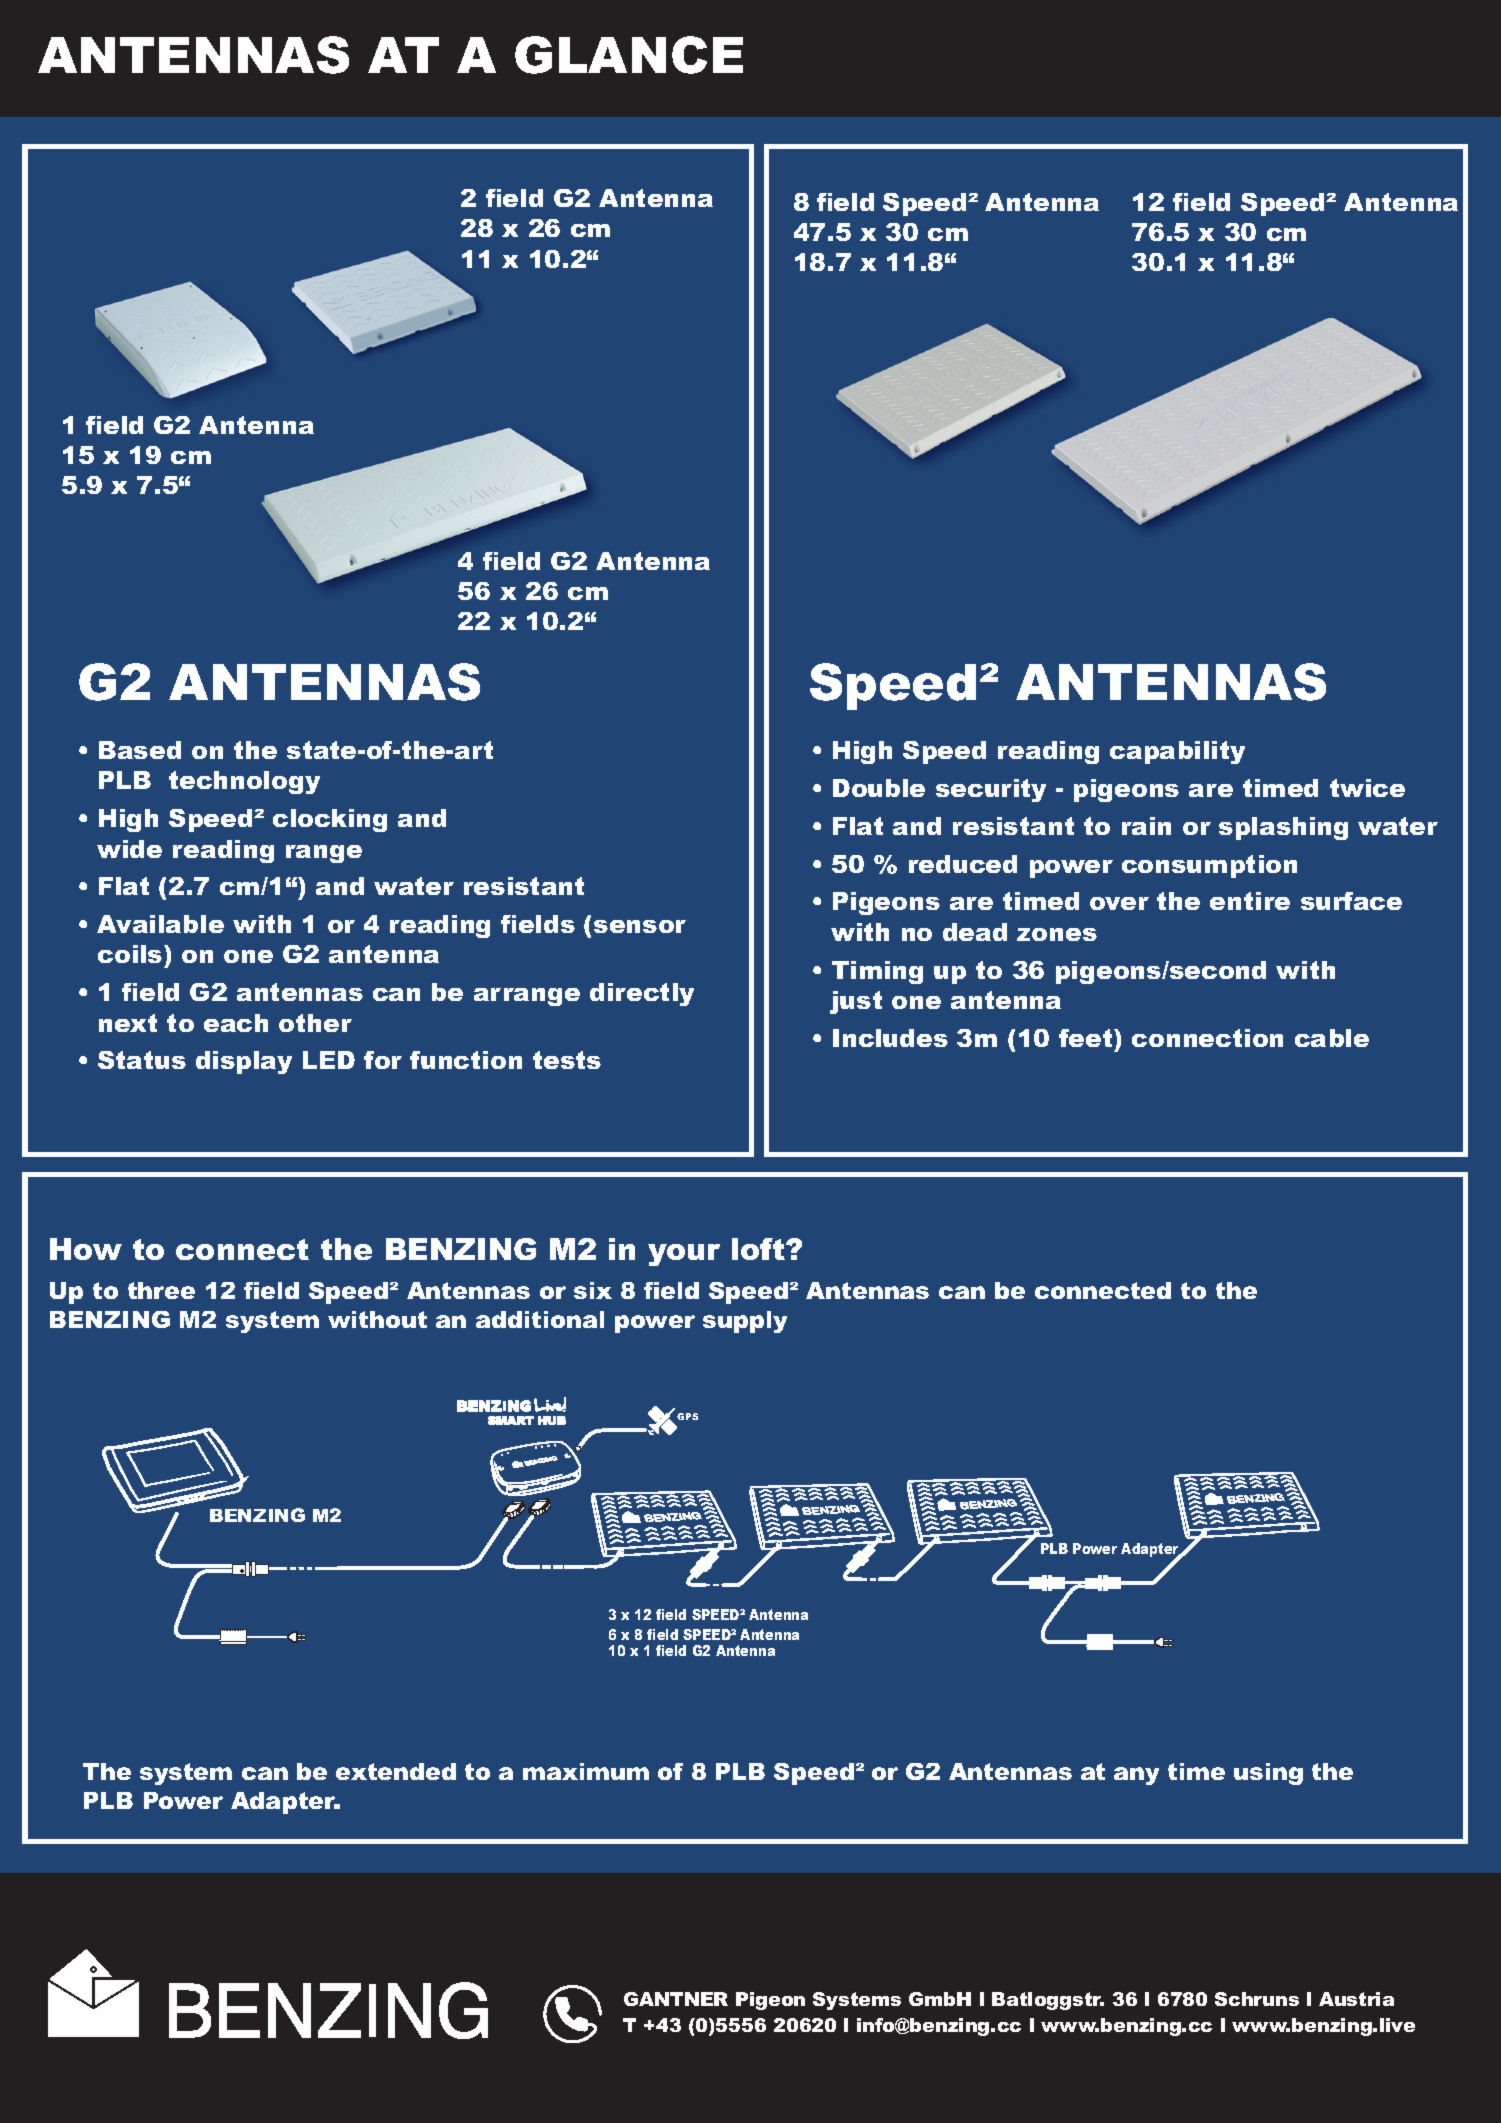 The height and width of the screenshot is (2123, 1501). What do you see at coordinates (161, 1290) in the screenshot?
I see `three` at bounding box center [161, 1290].
